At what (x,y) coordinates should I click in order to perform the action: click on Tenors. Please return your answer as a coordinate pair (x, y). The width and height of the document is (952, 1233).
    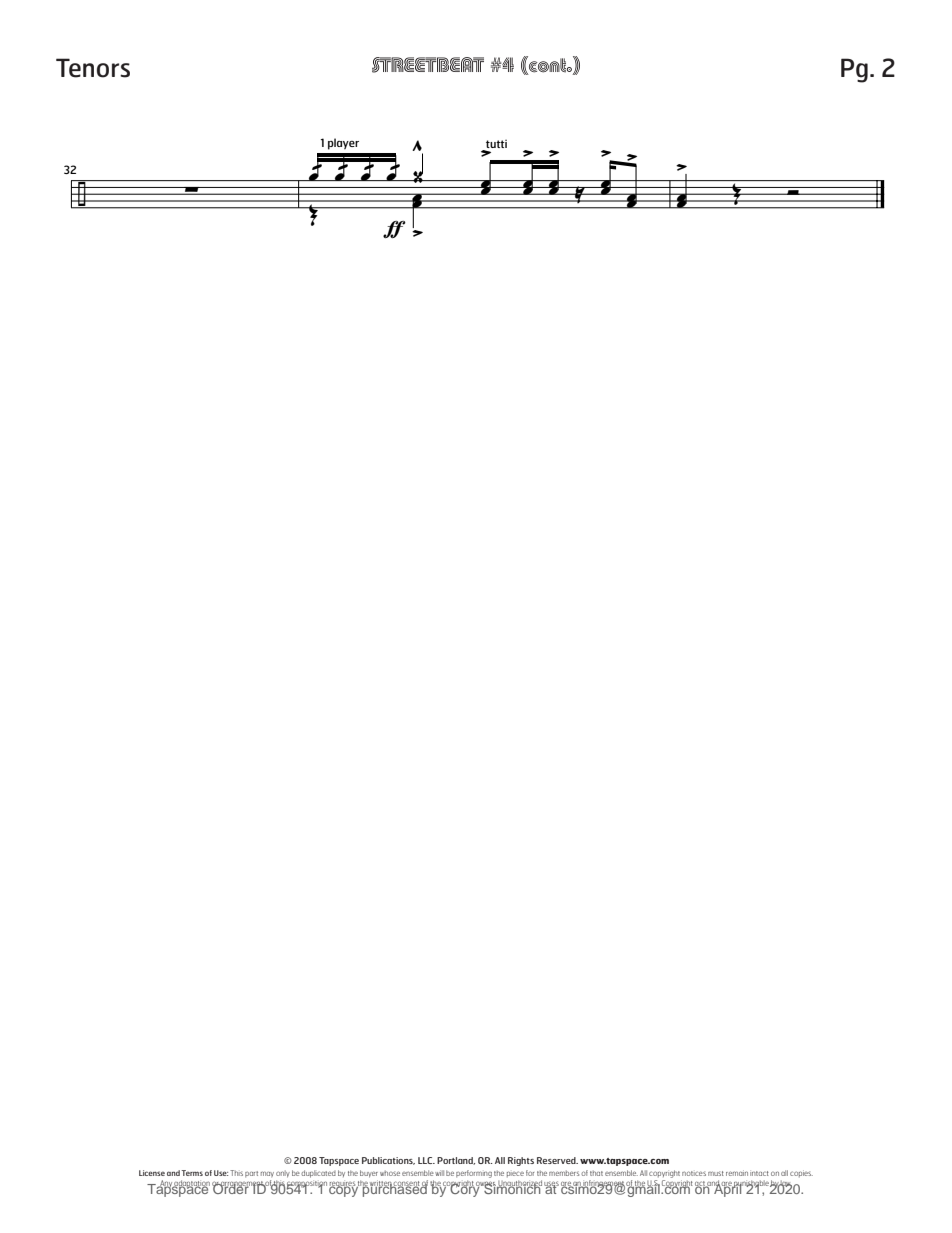
    Looking at the image, I should click on (93, 68).
